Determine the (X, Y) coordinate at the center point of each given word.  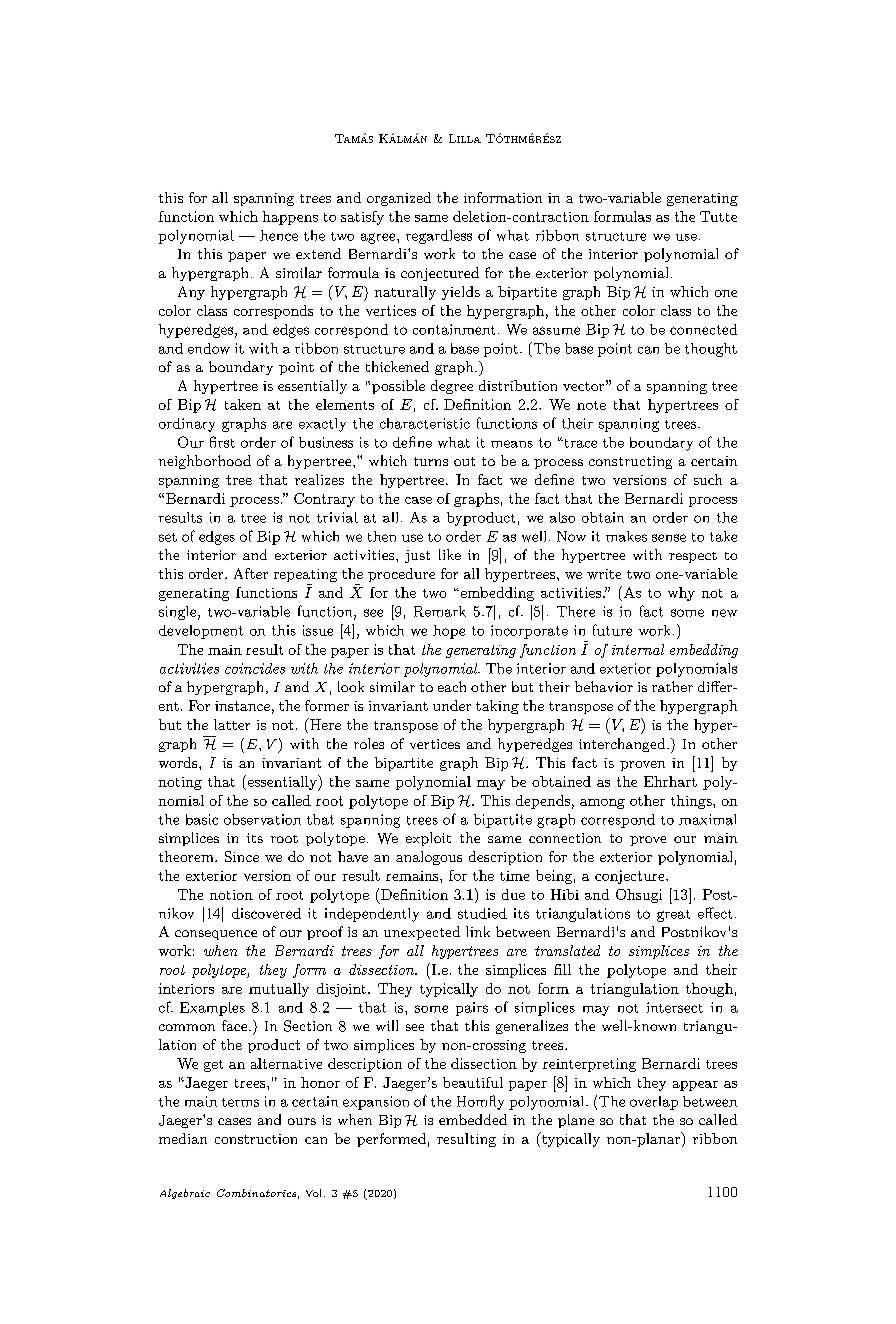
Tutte (718, 216)
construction (256, 1139)
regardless (439, 237)
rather (672, 686)
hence (279, 235)
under (452, 705)
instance (242, 706)
